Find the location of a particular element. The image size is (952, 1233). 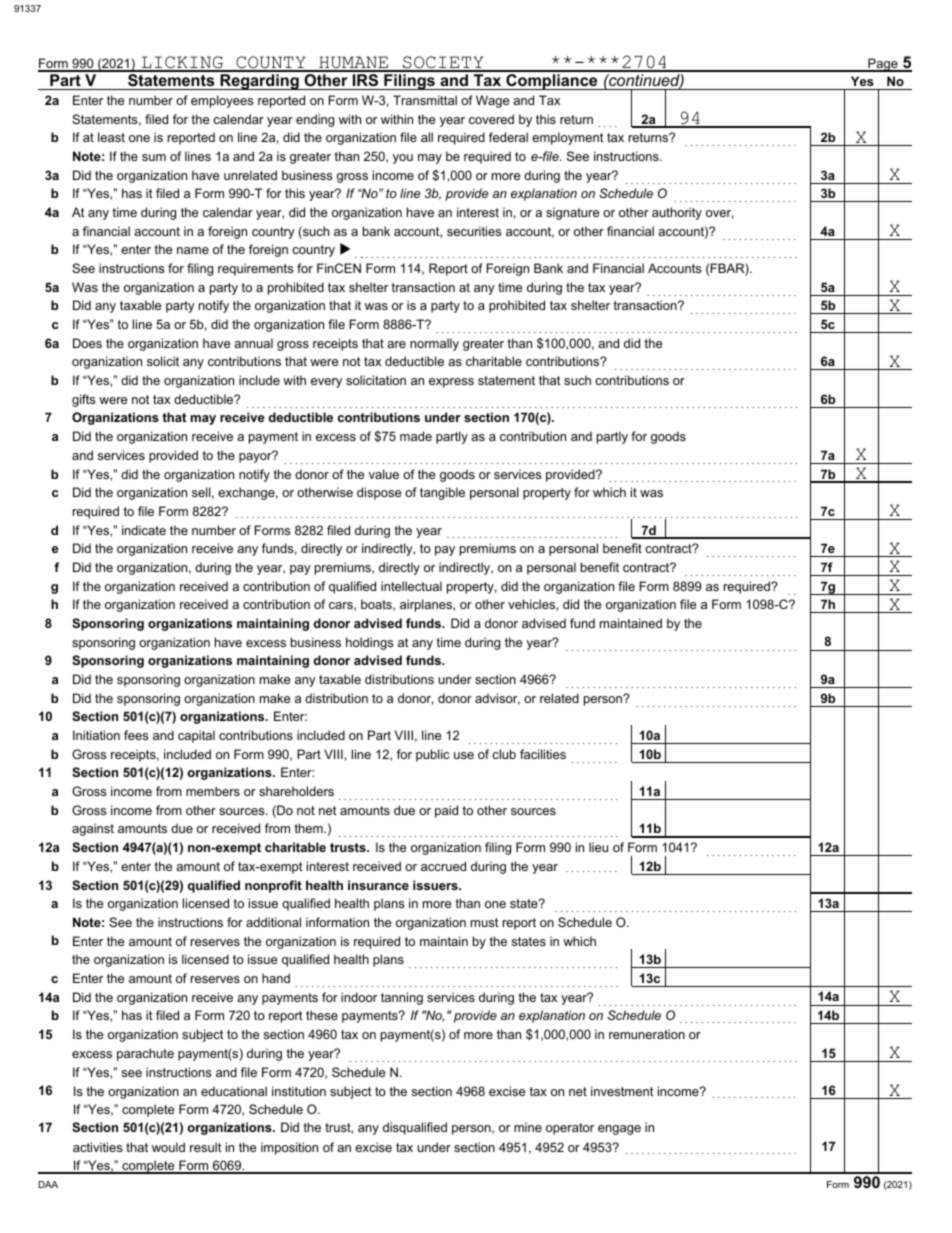

indicate is located at coordinates (144, 530).
